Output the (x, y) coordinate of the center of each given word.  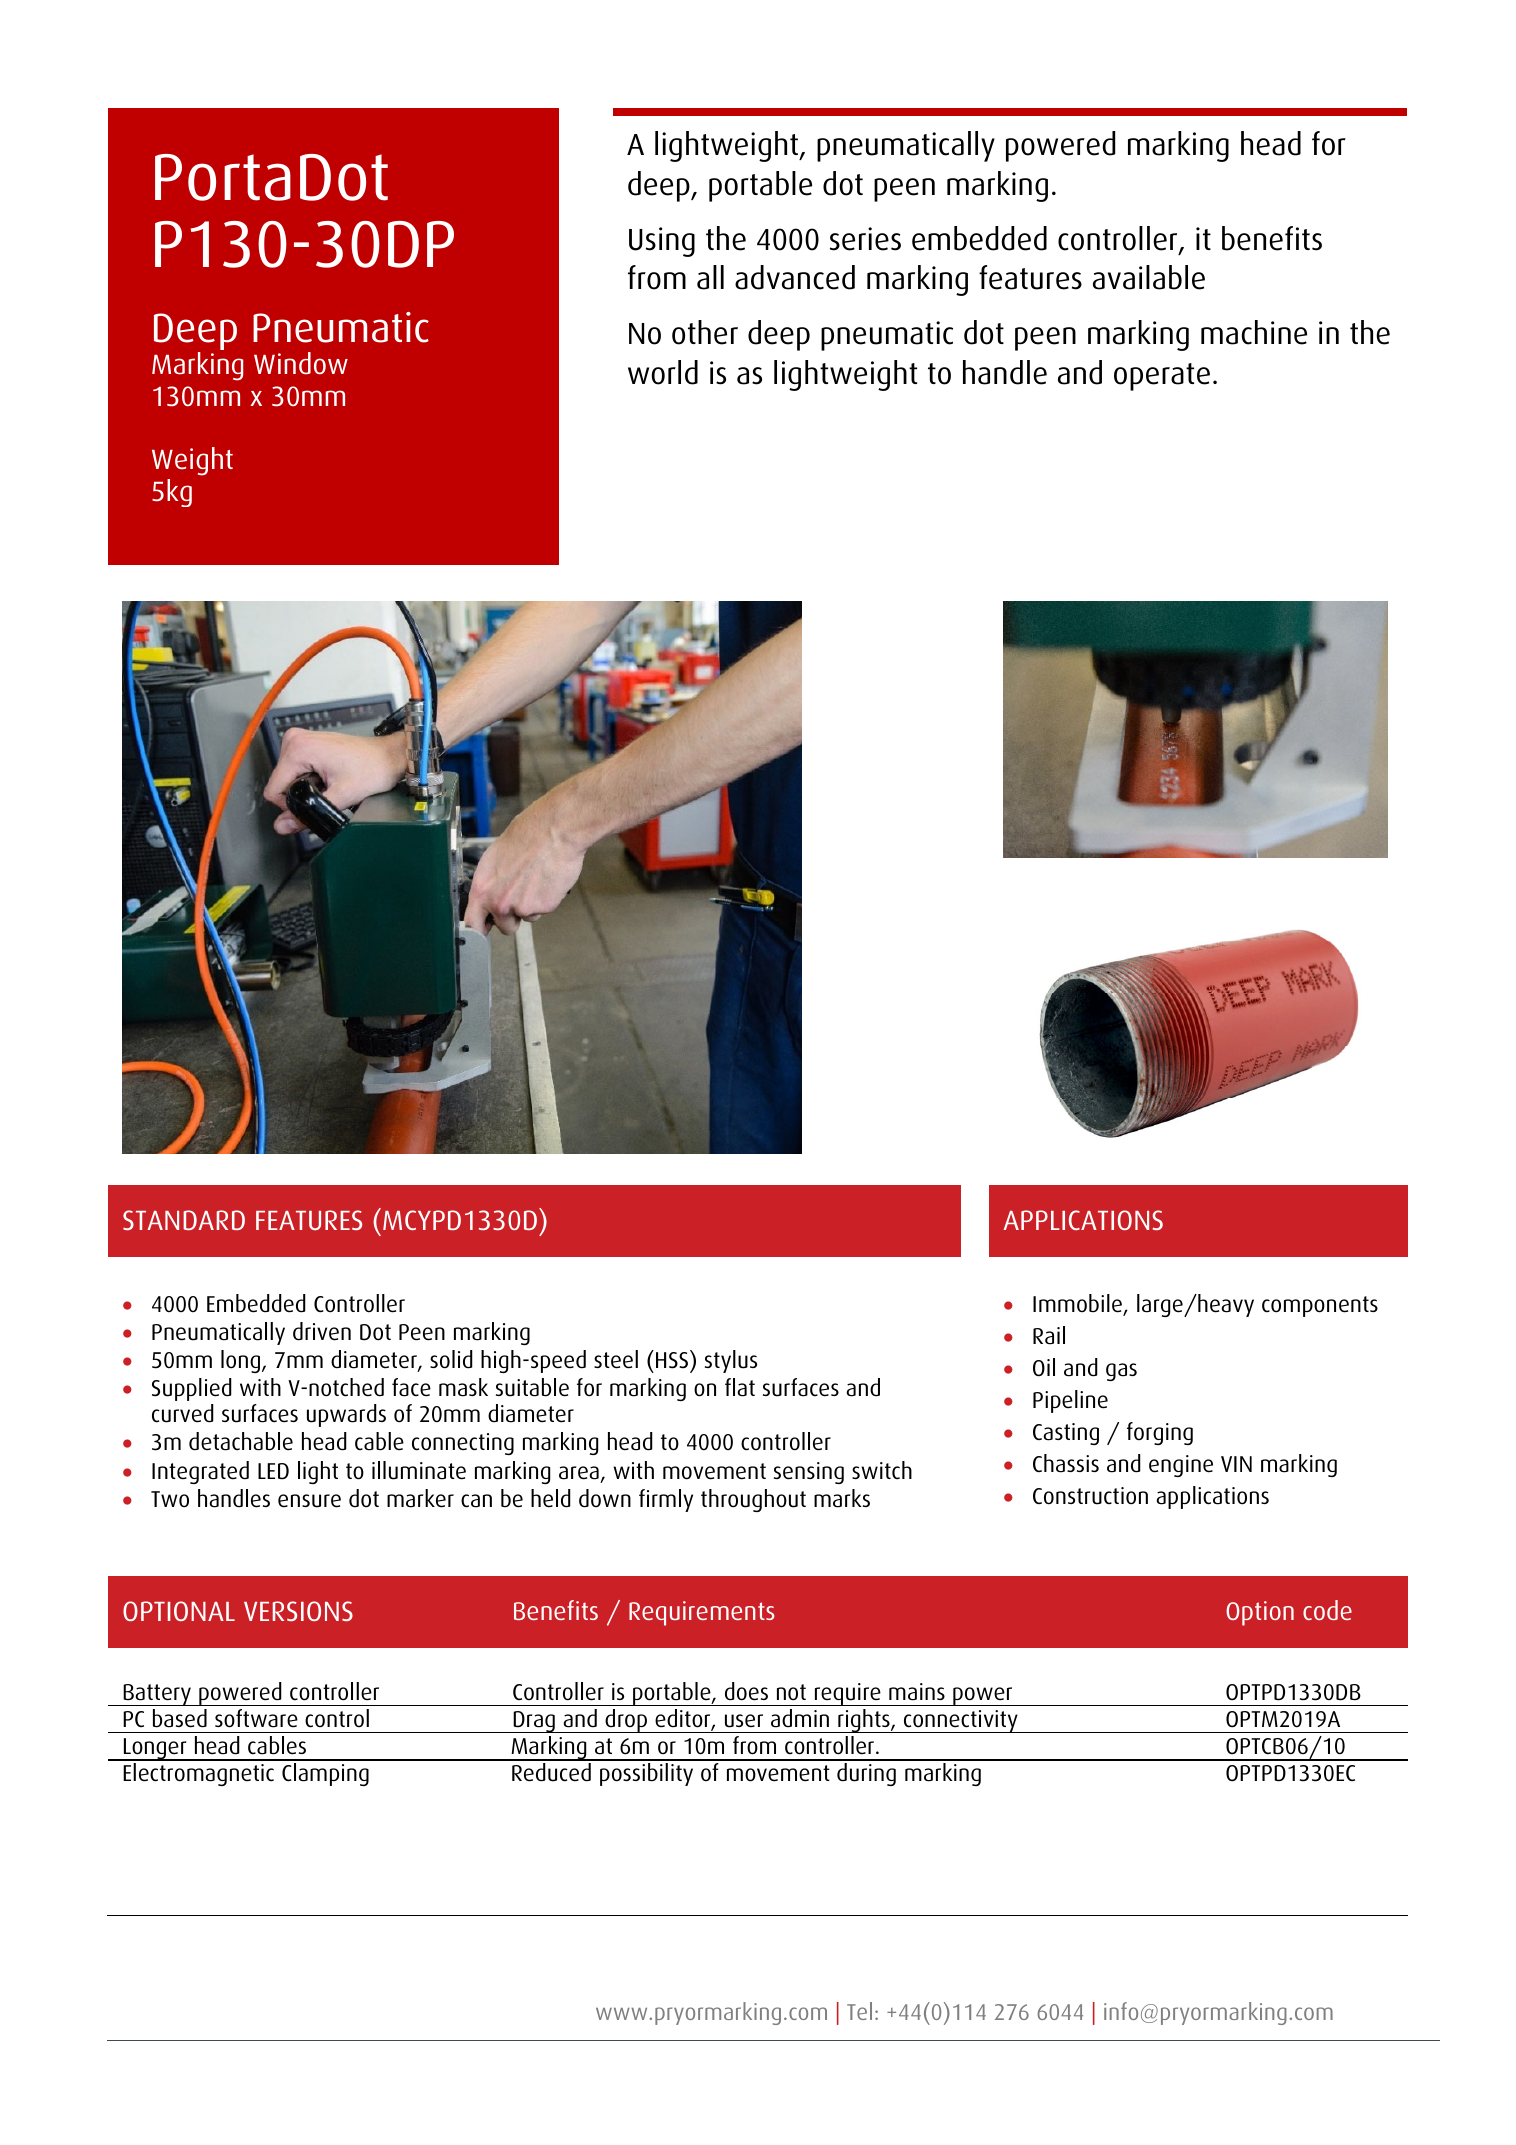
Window (301, 363)
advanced (795, 277)
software (256, 1718)
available (1149, 277)
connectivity (961, 1721)
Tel (859, 2011)
